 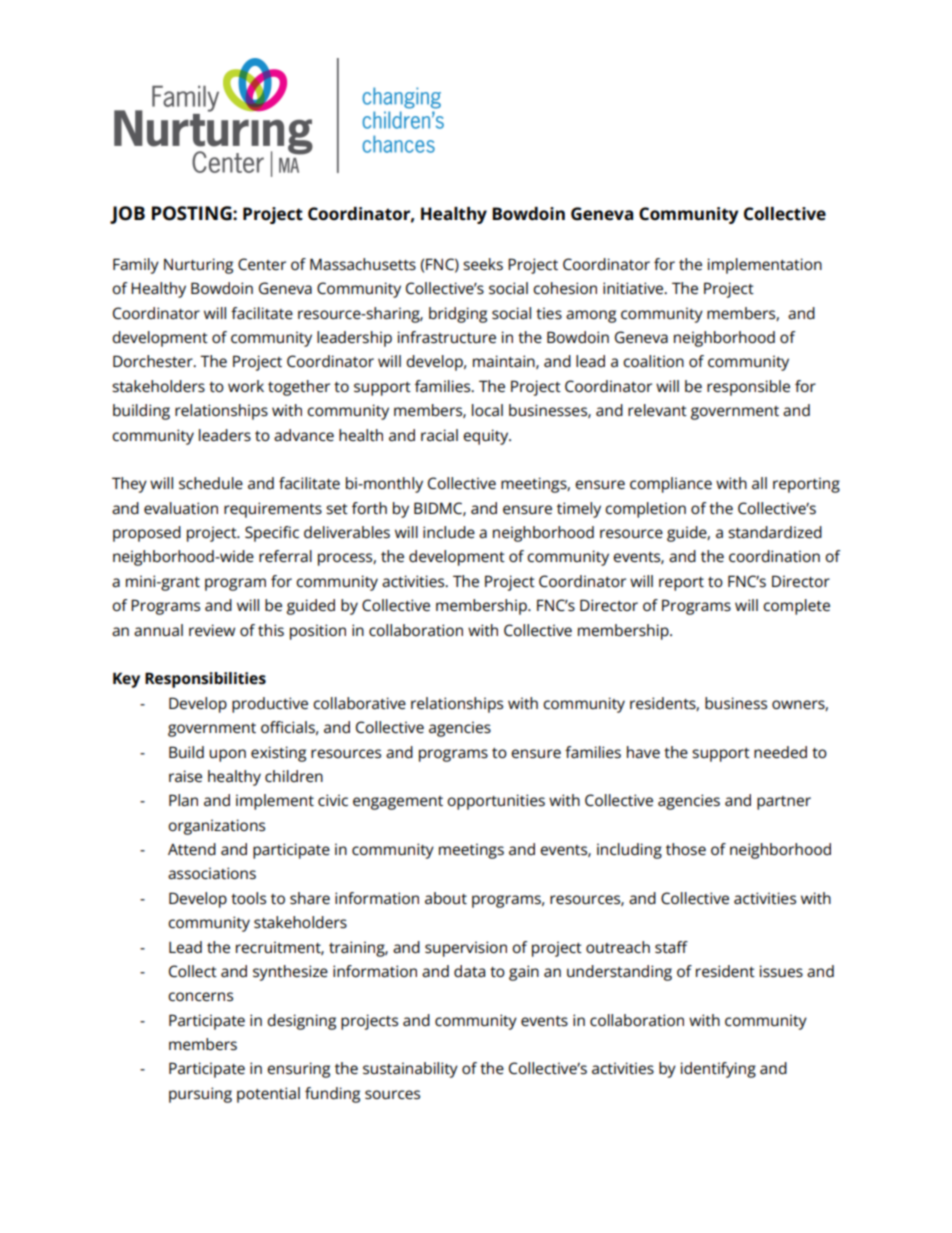 What do you see at coordinates (198, 266) in the page?
I see `Nurturing` at bounding box center [198, 266].
